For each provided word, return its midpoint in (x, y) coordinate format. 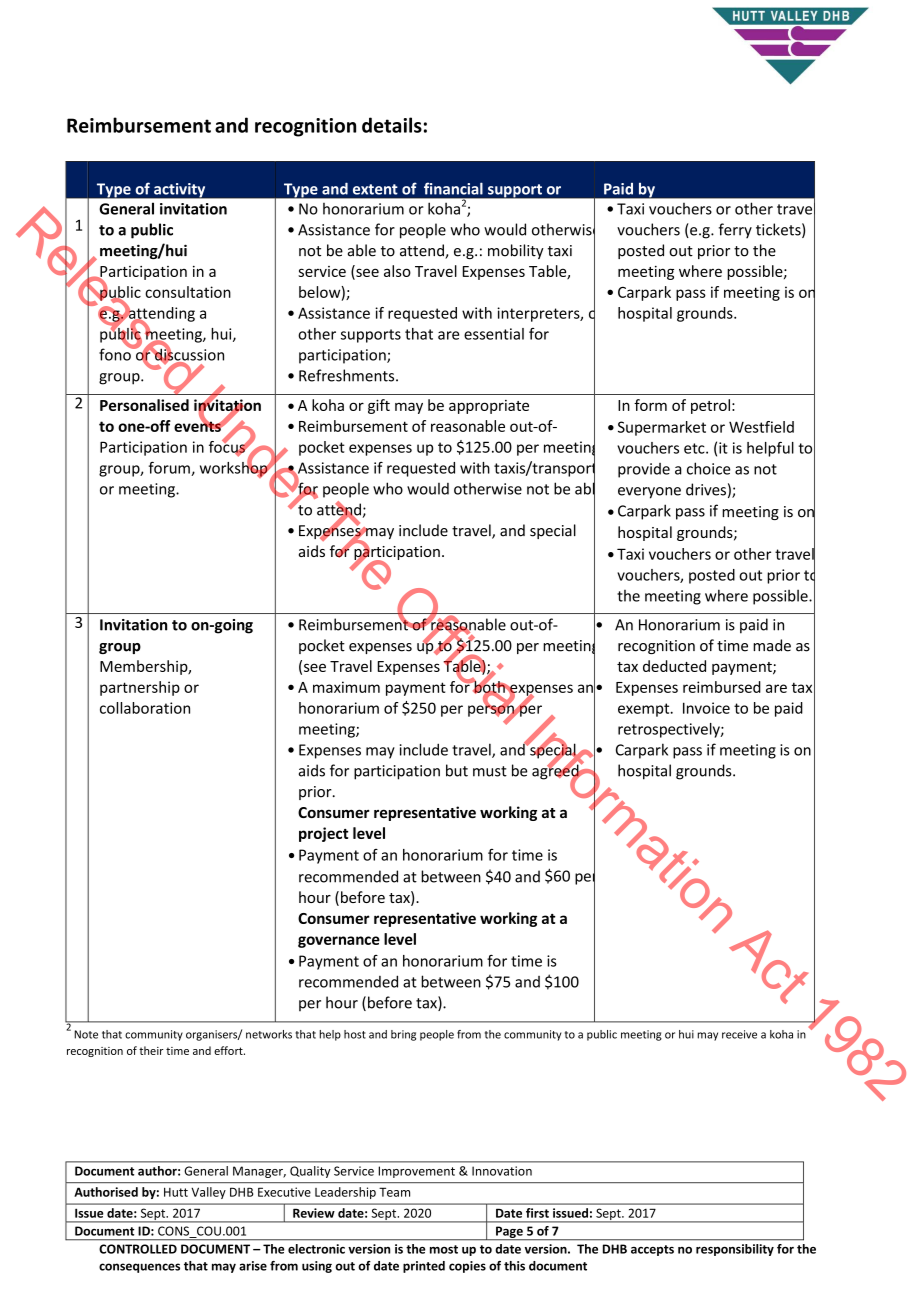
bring (403, 1035)
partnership (140, 688)
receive (739, 1034)
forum (170, 468)
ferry (735, 231)
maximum (346, 687)
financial (453, 188)
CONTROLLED (138, 1249)
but (457, 770)
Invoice (706, 708)
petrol (710, 406)
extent (375, 189)
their (151, 1050)
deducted (674, 666)
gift (379, 406)
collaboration (145, 708)
